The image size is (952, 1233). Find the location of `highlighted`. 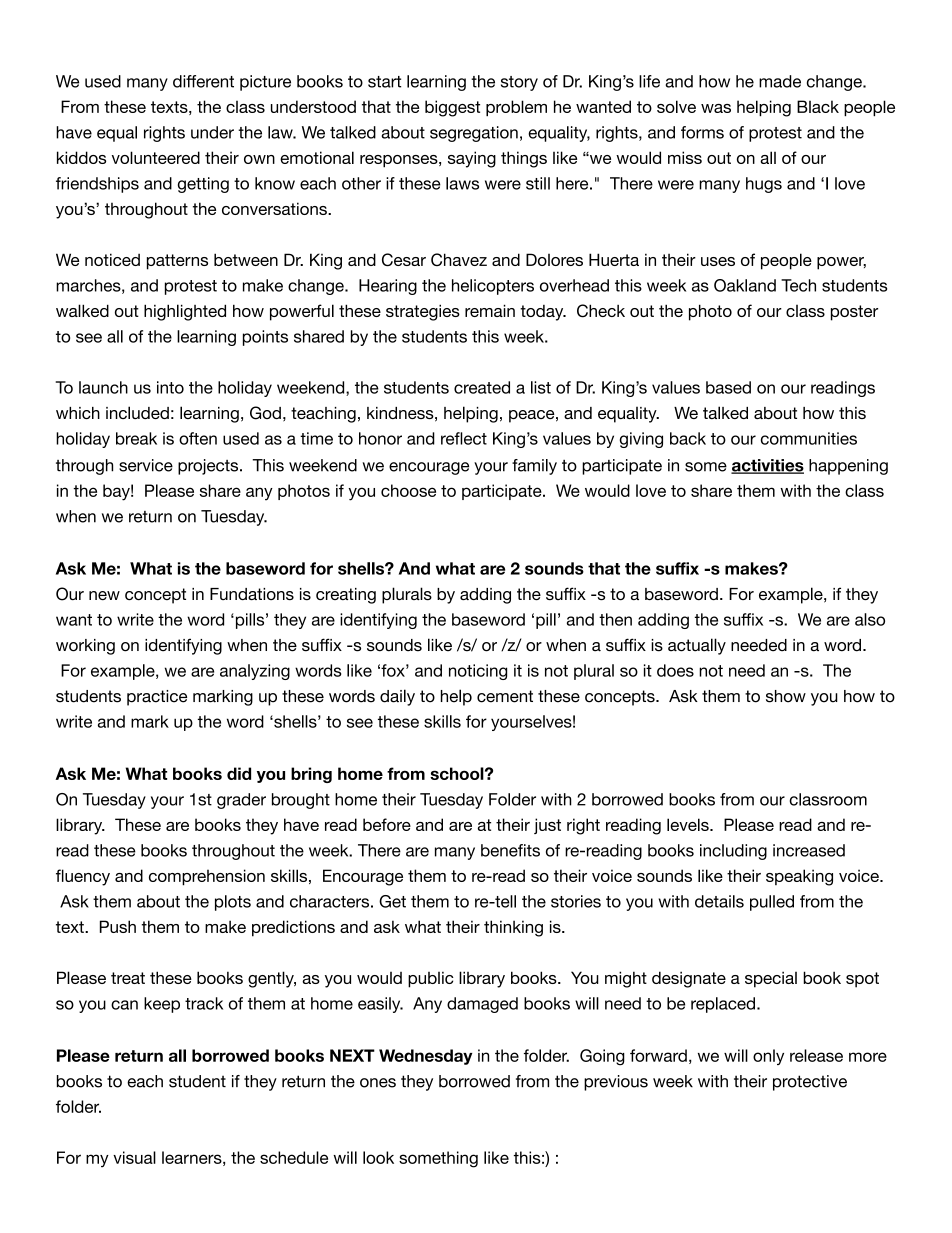

highlighted is located at coordinates (185, 312).
